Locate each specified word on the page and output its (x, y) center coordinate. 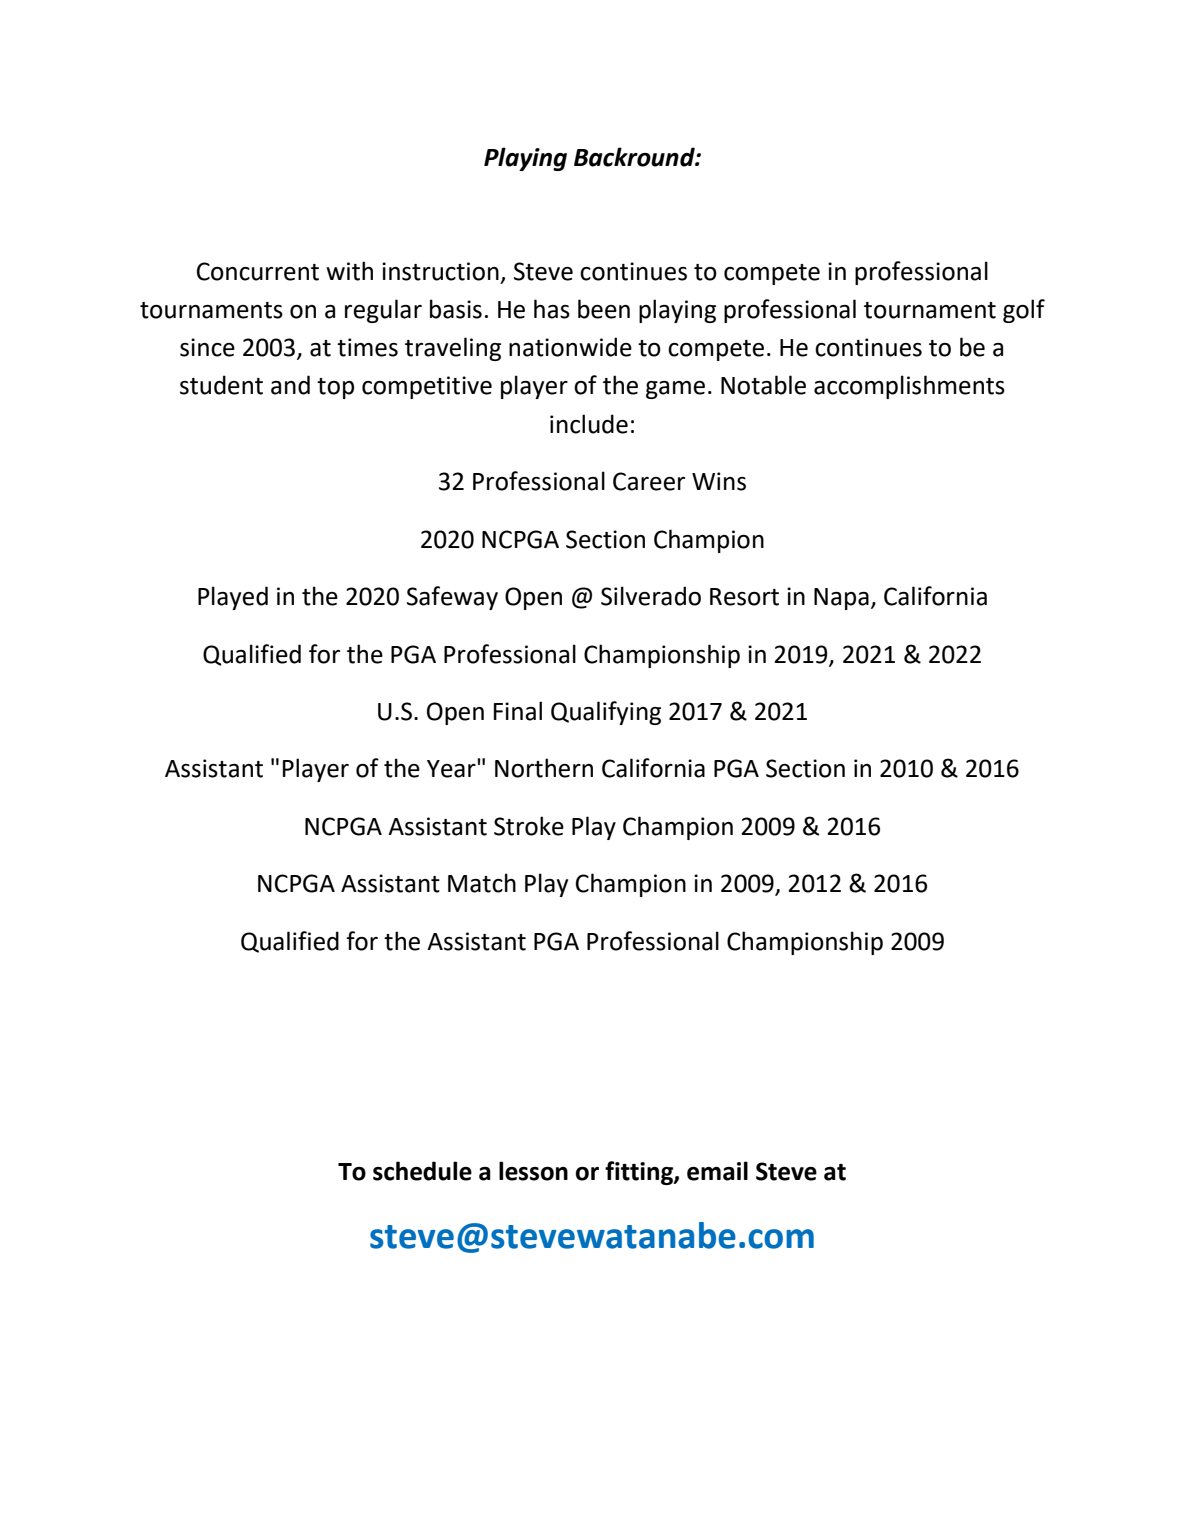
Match (482, 883)
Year (452, 768)
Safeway (452, 598)
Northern (544, 768)
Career (649, 481)
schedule (422, 1171)
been (604, 309)
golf (1024, 311)
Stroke (529, 826)
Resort (744, 597)
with (349, 271)
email (717, 1171)
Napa (841, 599)
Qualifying (606, 713)
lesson (533, 1171)
